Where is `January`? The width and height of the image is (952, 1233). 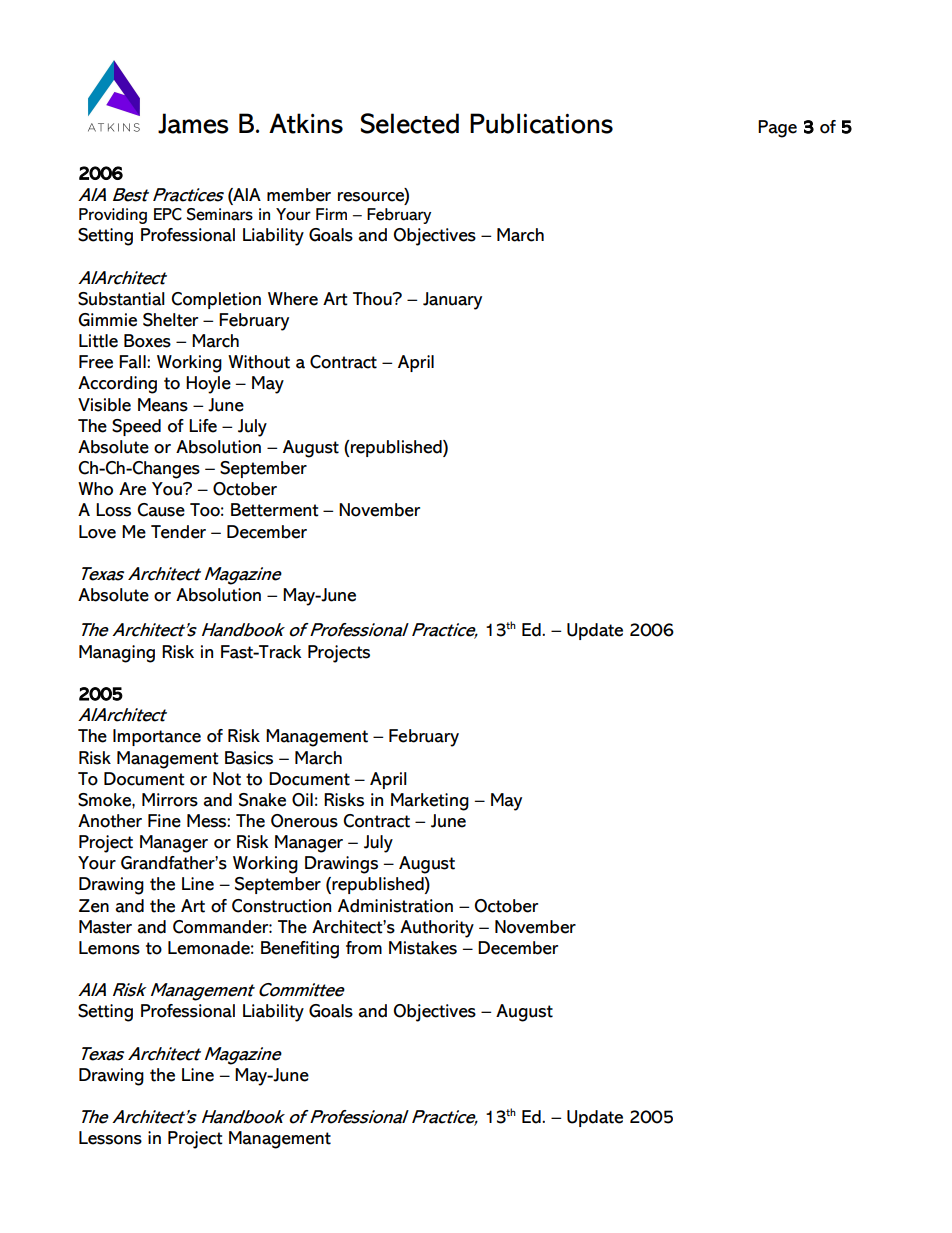
January is located at coordinates (452, 301).
